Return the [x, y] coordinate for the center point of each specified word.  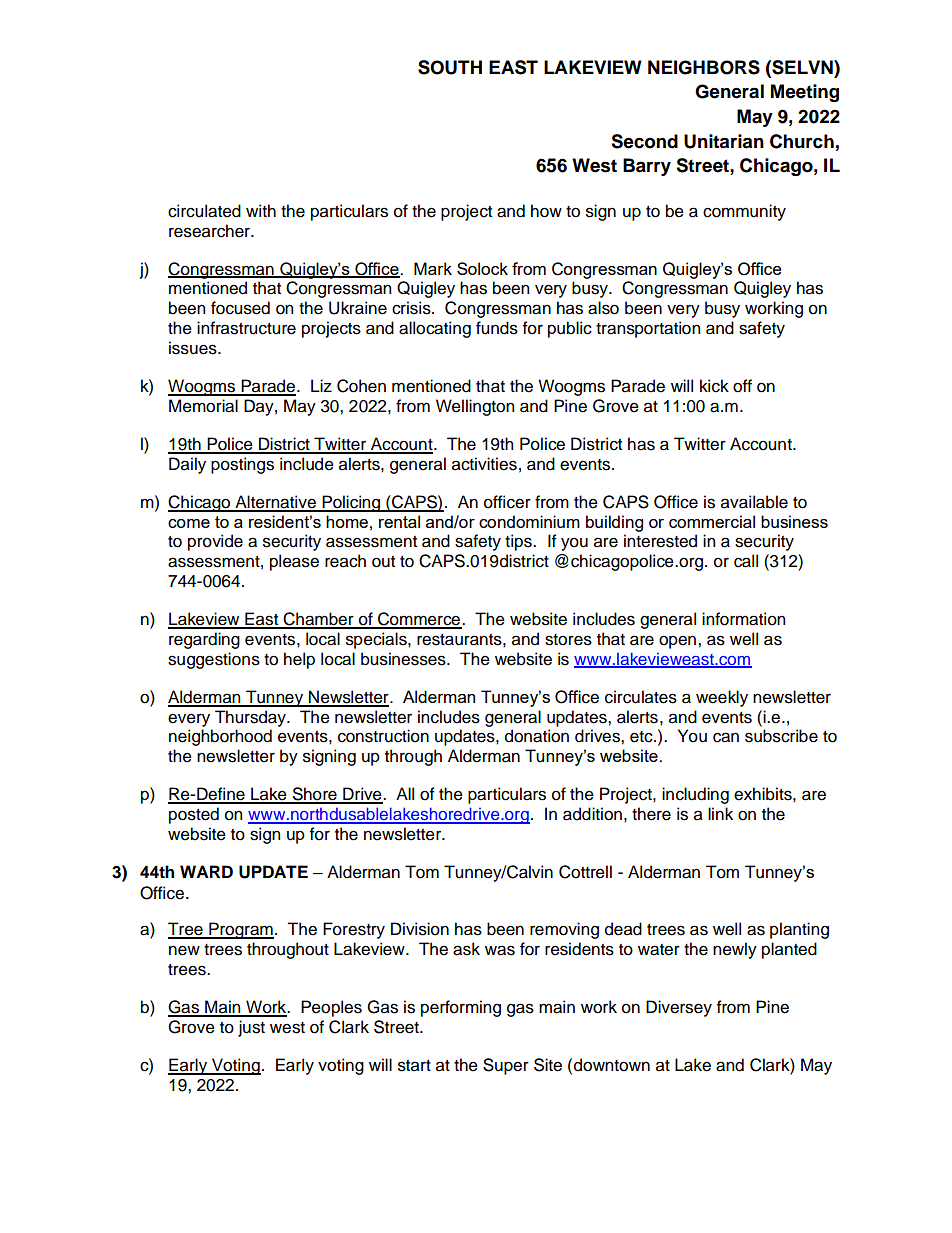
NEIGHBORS [704, 67]
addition [592, 814]
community [744, 212]
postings [242, 465]
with [261, 210]
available [754, 502]
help [299, 660]
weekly [722, 698]
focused [240, 308]
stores [568, 640]
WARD [206, 871]
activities [484, 464]
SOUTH [450, 67]
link [720, 813]
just [251, 1028]
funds [497, 328]
